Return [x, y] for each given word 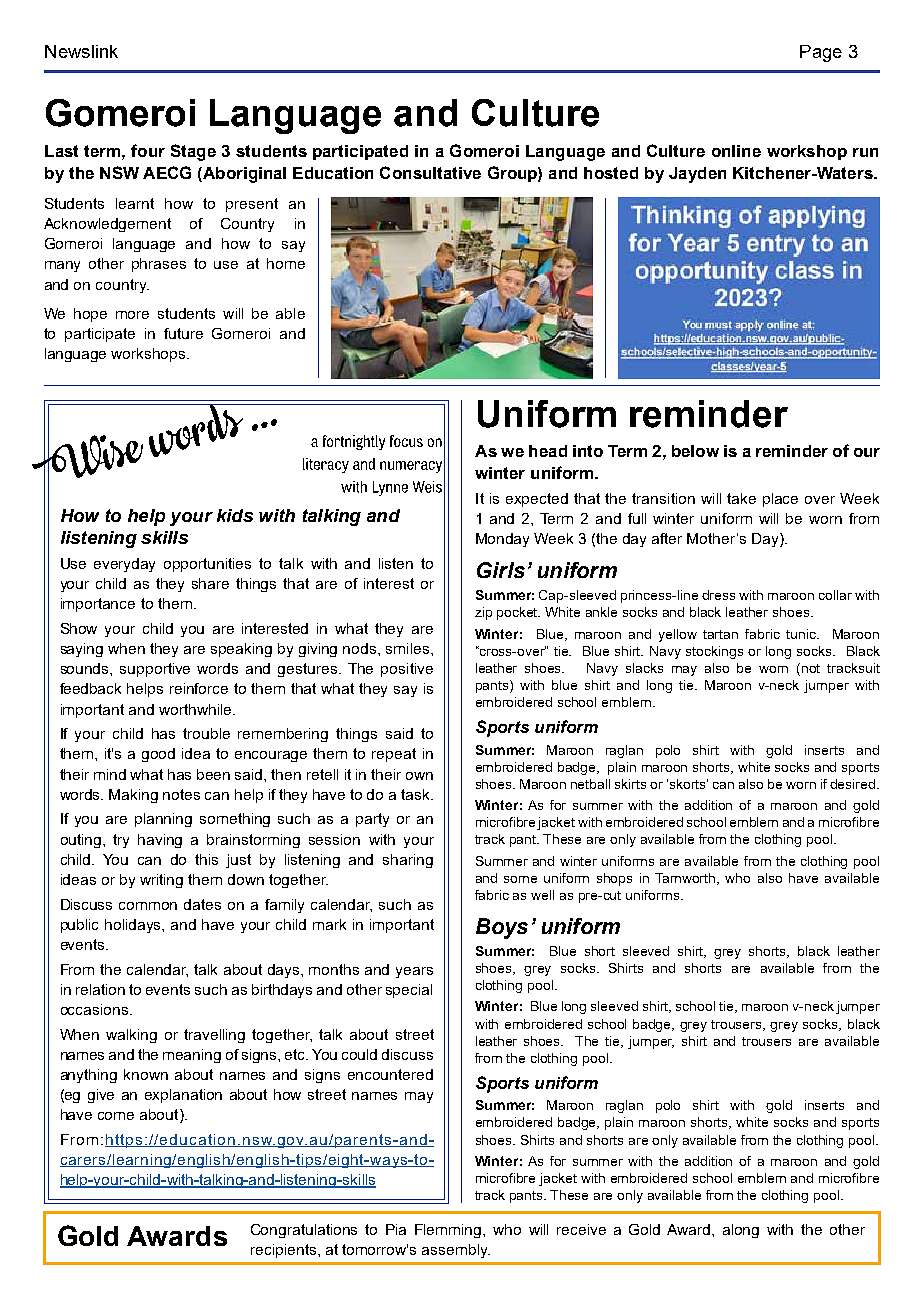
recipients [285, 1251]
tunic [802, 634]
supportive [155, 670]
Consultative [430, 172]
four [148, 150]
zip [483, 613]
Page [821, 53]
